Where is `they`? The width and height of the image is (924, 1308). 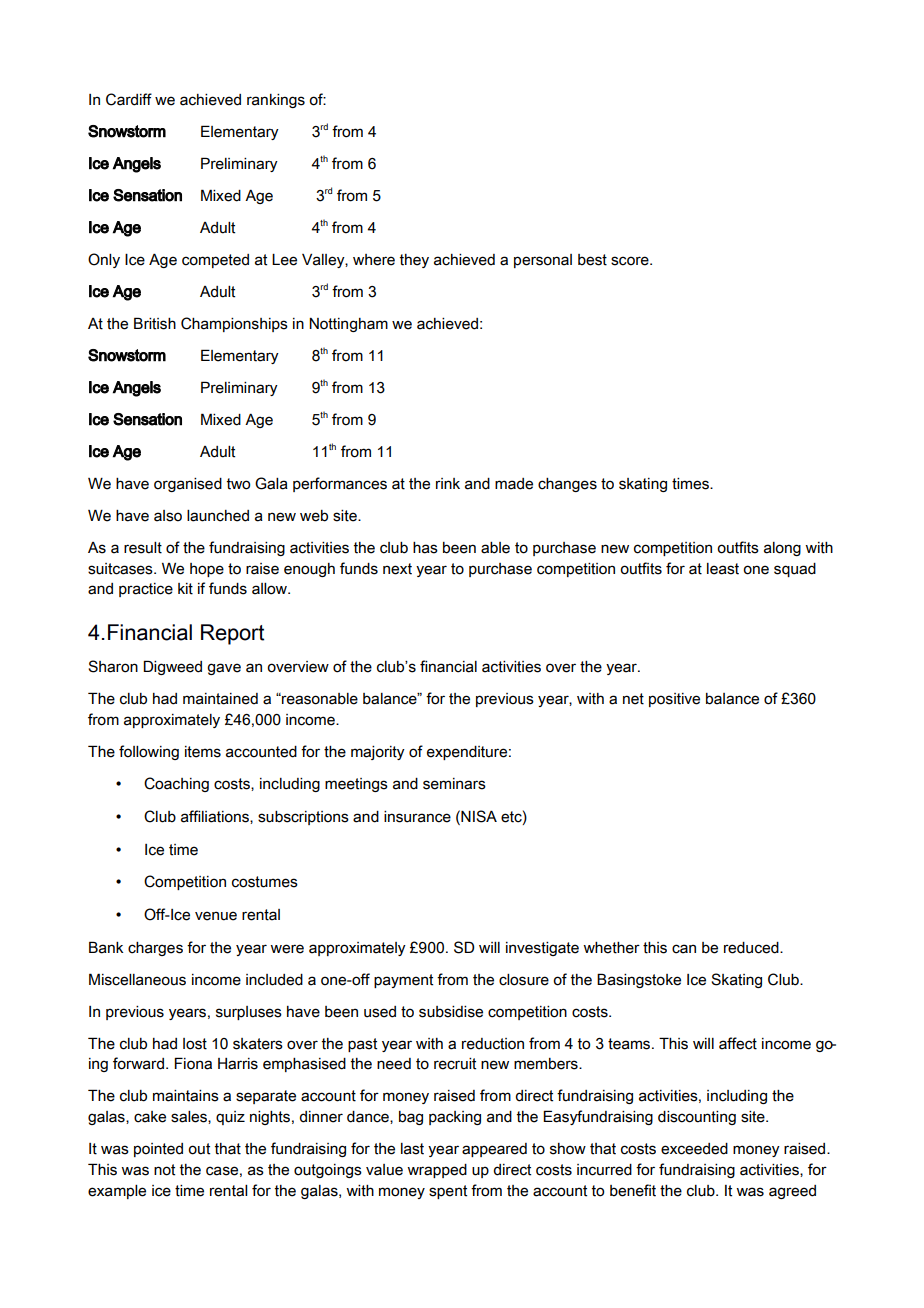
they is located at coordinates (414, 261).
